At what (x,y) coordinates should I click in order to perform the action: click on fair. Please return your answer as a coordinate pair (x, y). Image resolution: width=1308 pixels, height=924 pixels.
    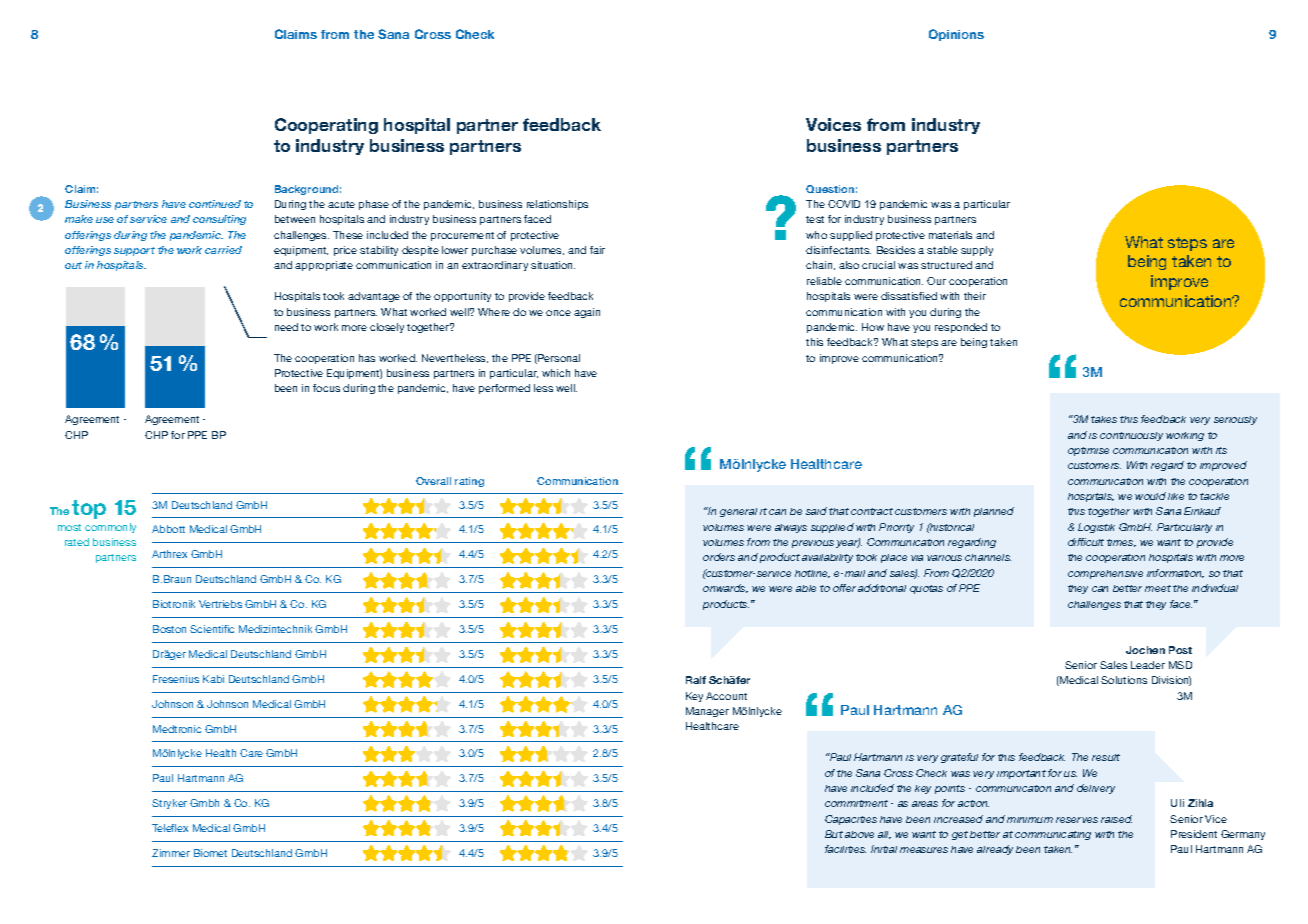
    Looking at the image, I should click on (597, 250).
